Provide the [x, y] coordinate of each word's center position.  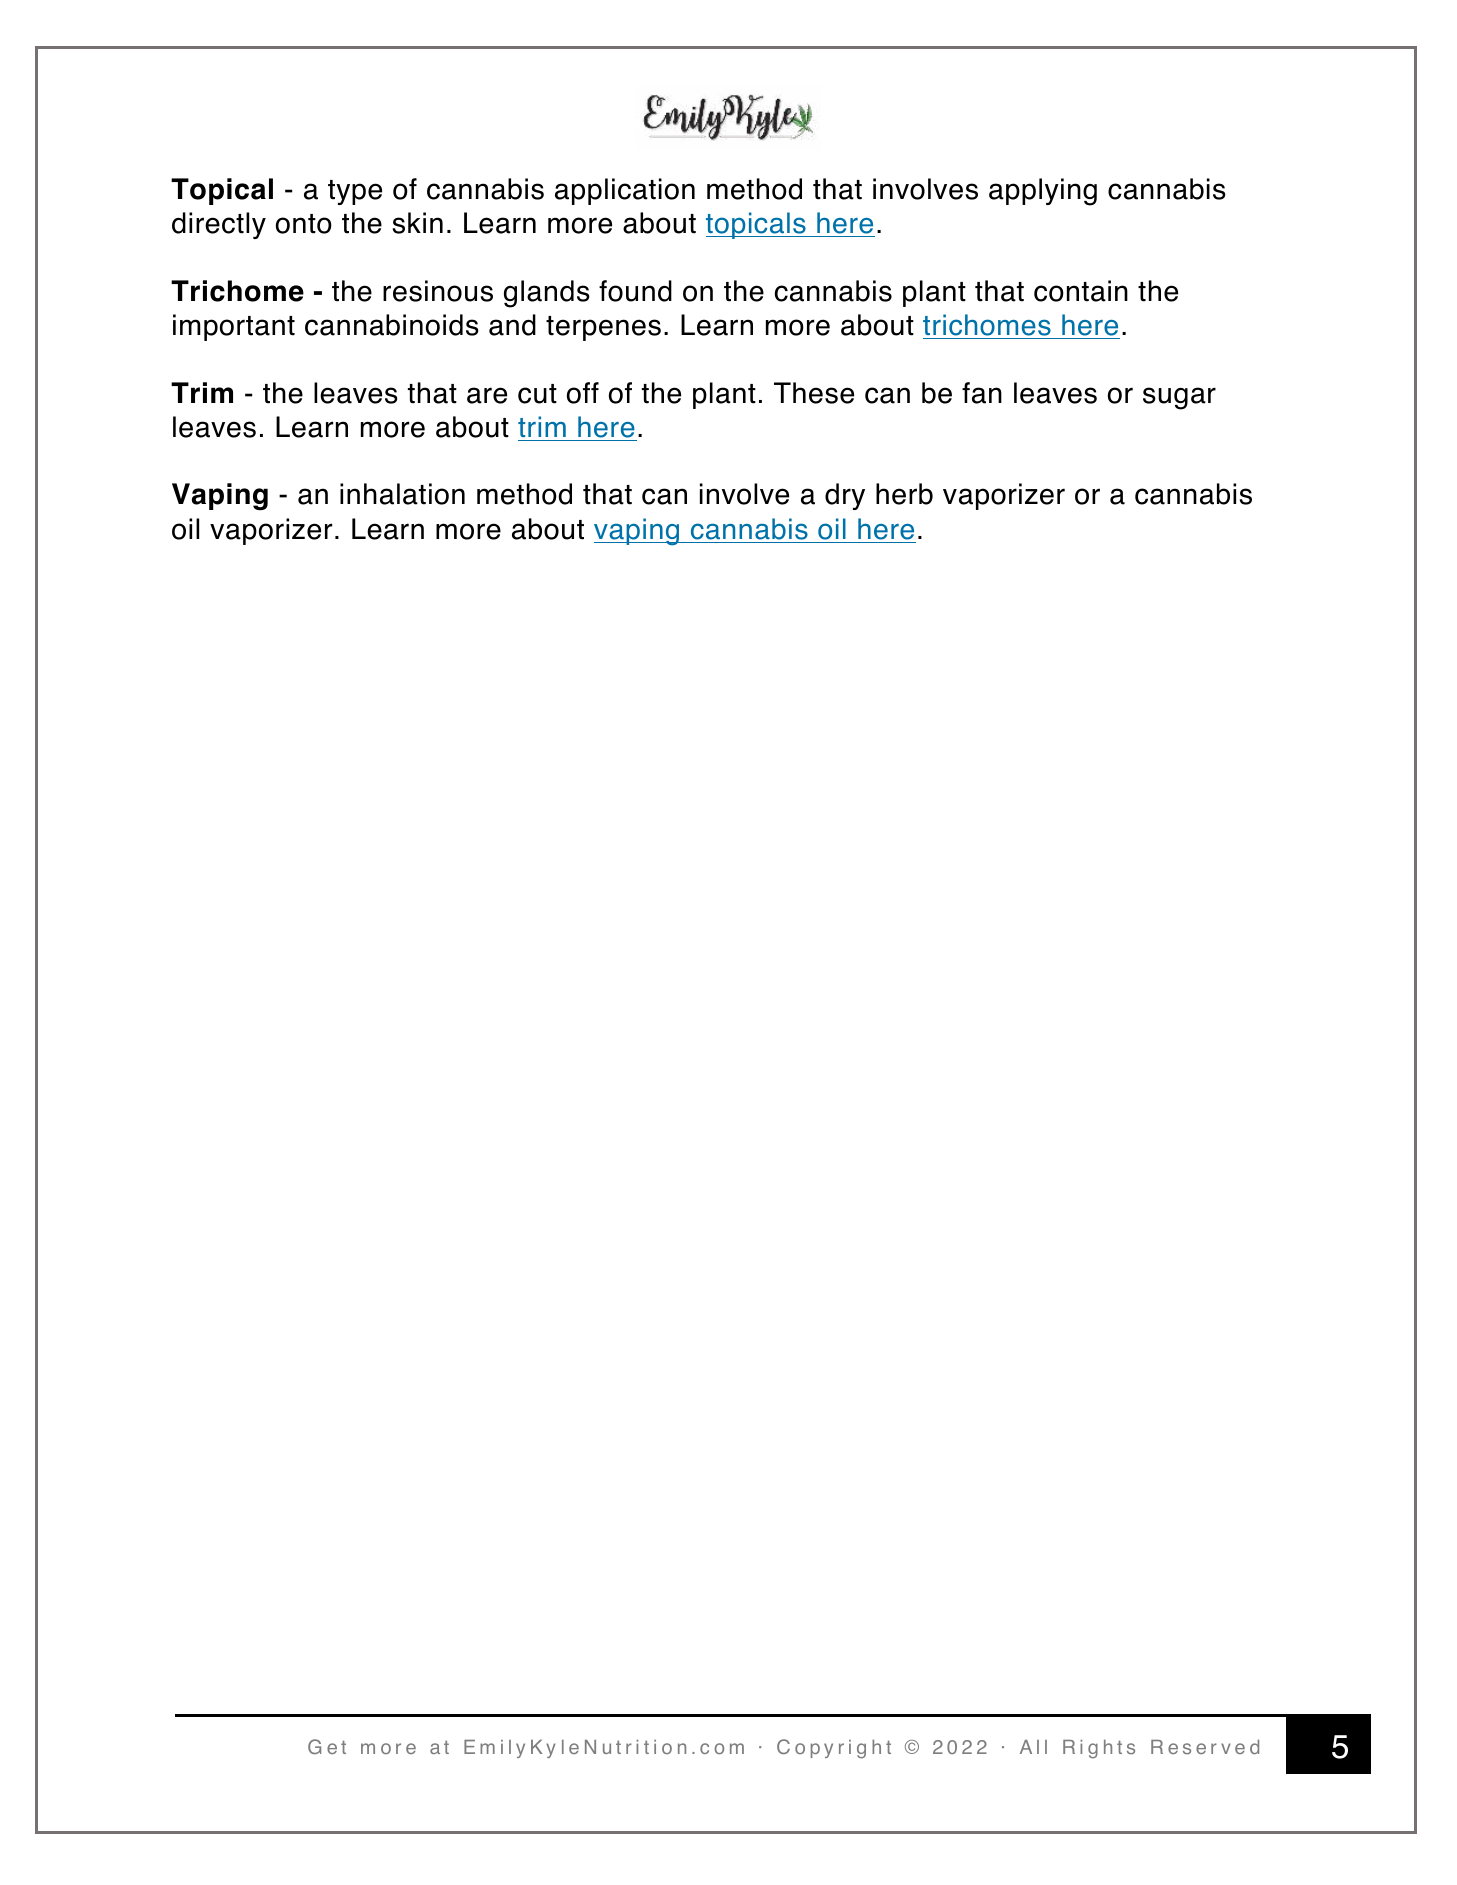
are [487, 395]
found [635, 291]
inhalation [402, 494]
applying [1043, 192]
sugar [1179, 398]
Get [327, 1746]
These [814, 393]
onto [304, 224]
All [1033, 1747]
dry [845, 496]
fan [982, 393]
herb [904, 494]
